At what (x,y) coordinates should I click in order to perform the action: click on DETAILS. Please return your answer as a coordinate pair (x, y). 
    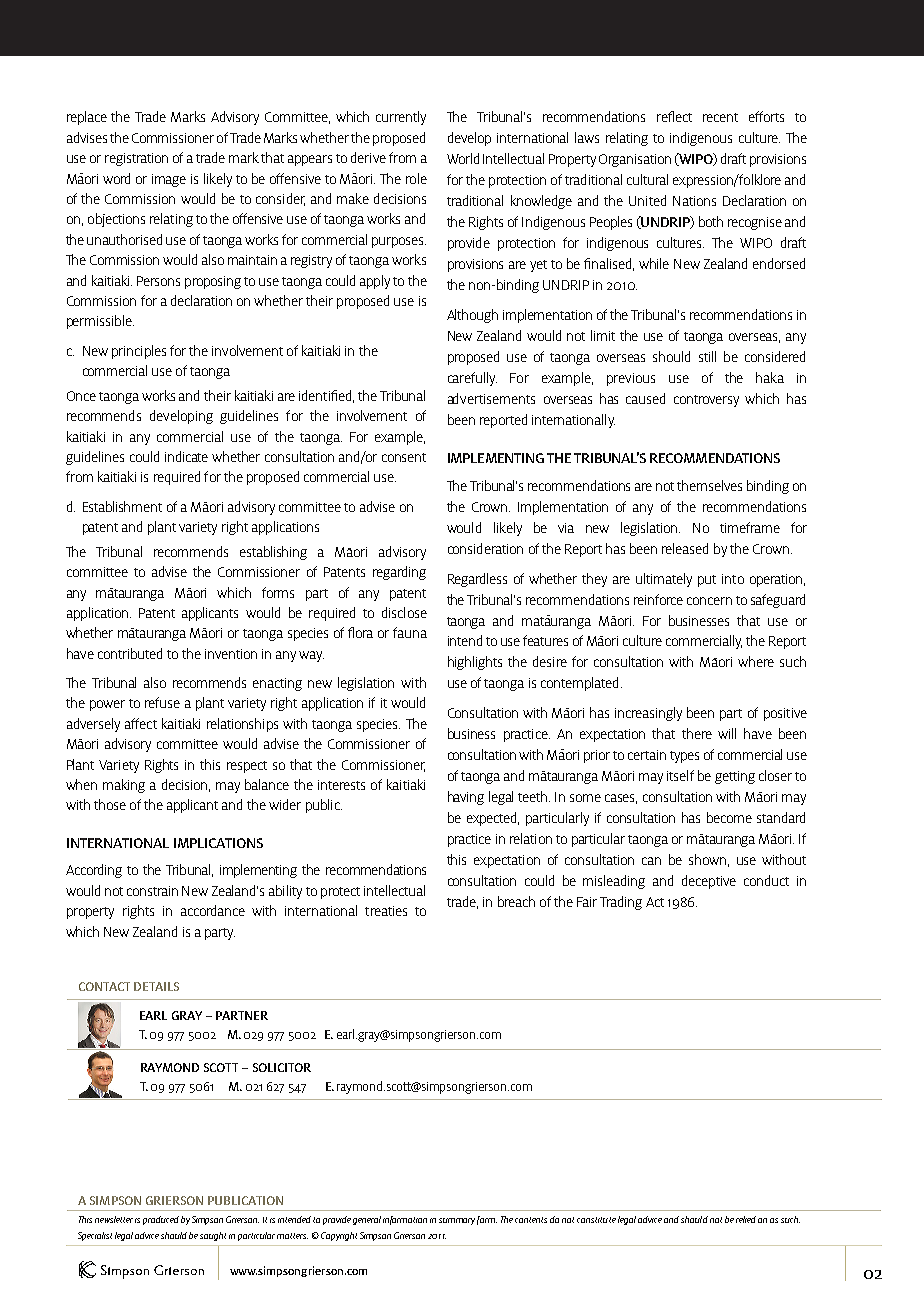
    Looking at the image, I should click on (156, 986).
